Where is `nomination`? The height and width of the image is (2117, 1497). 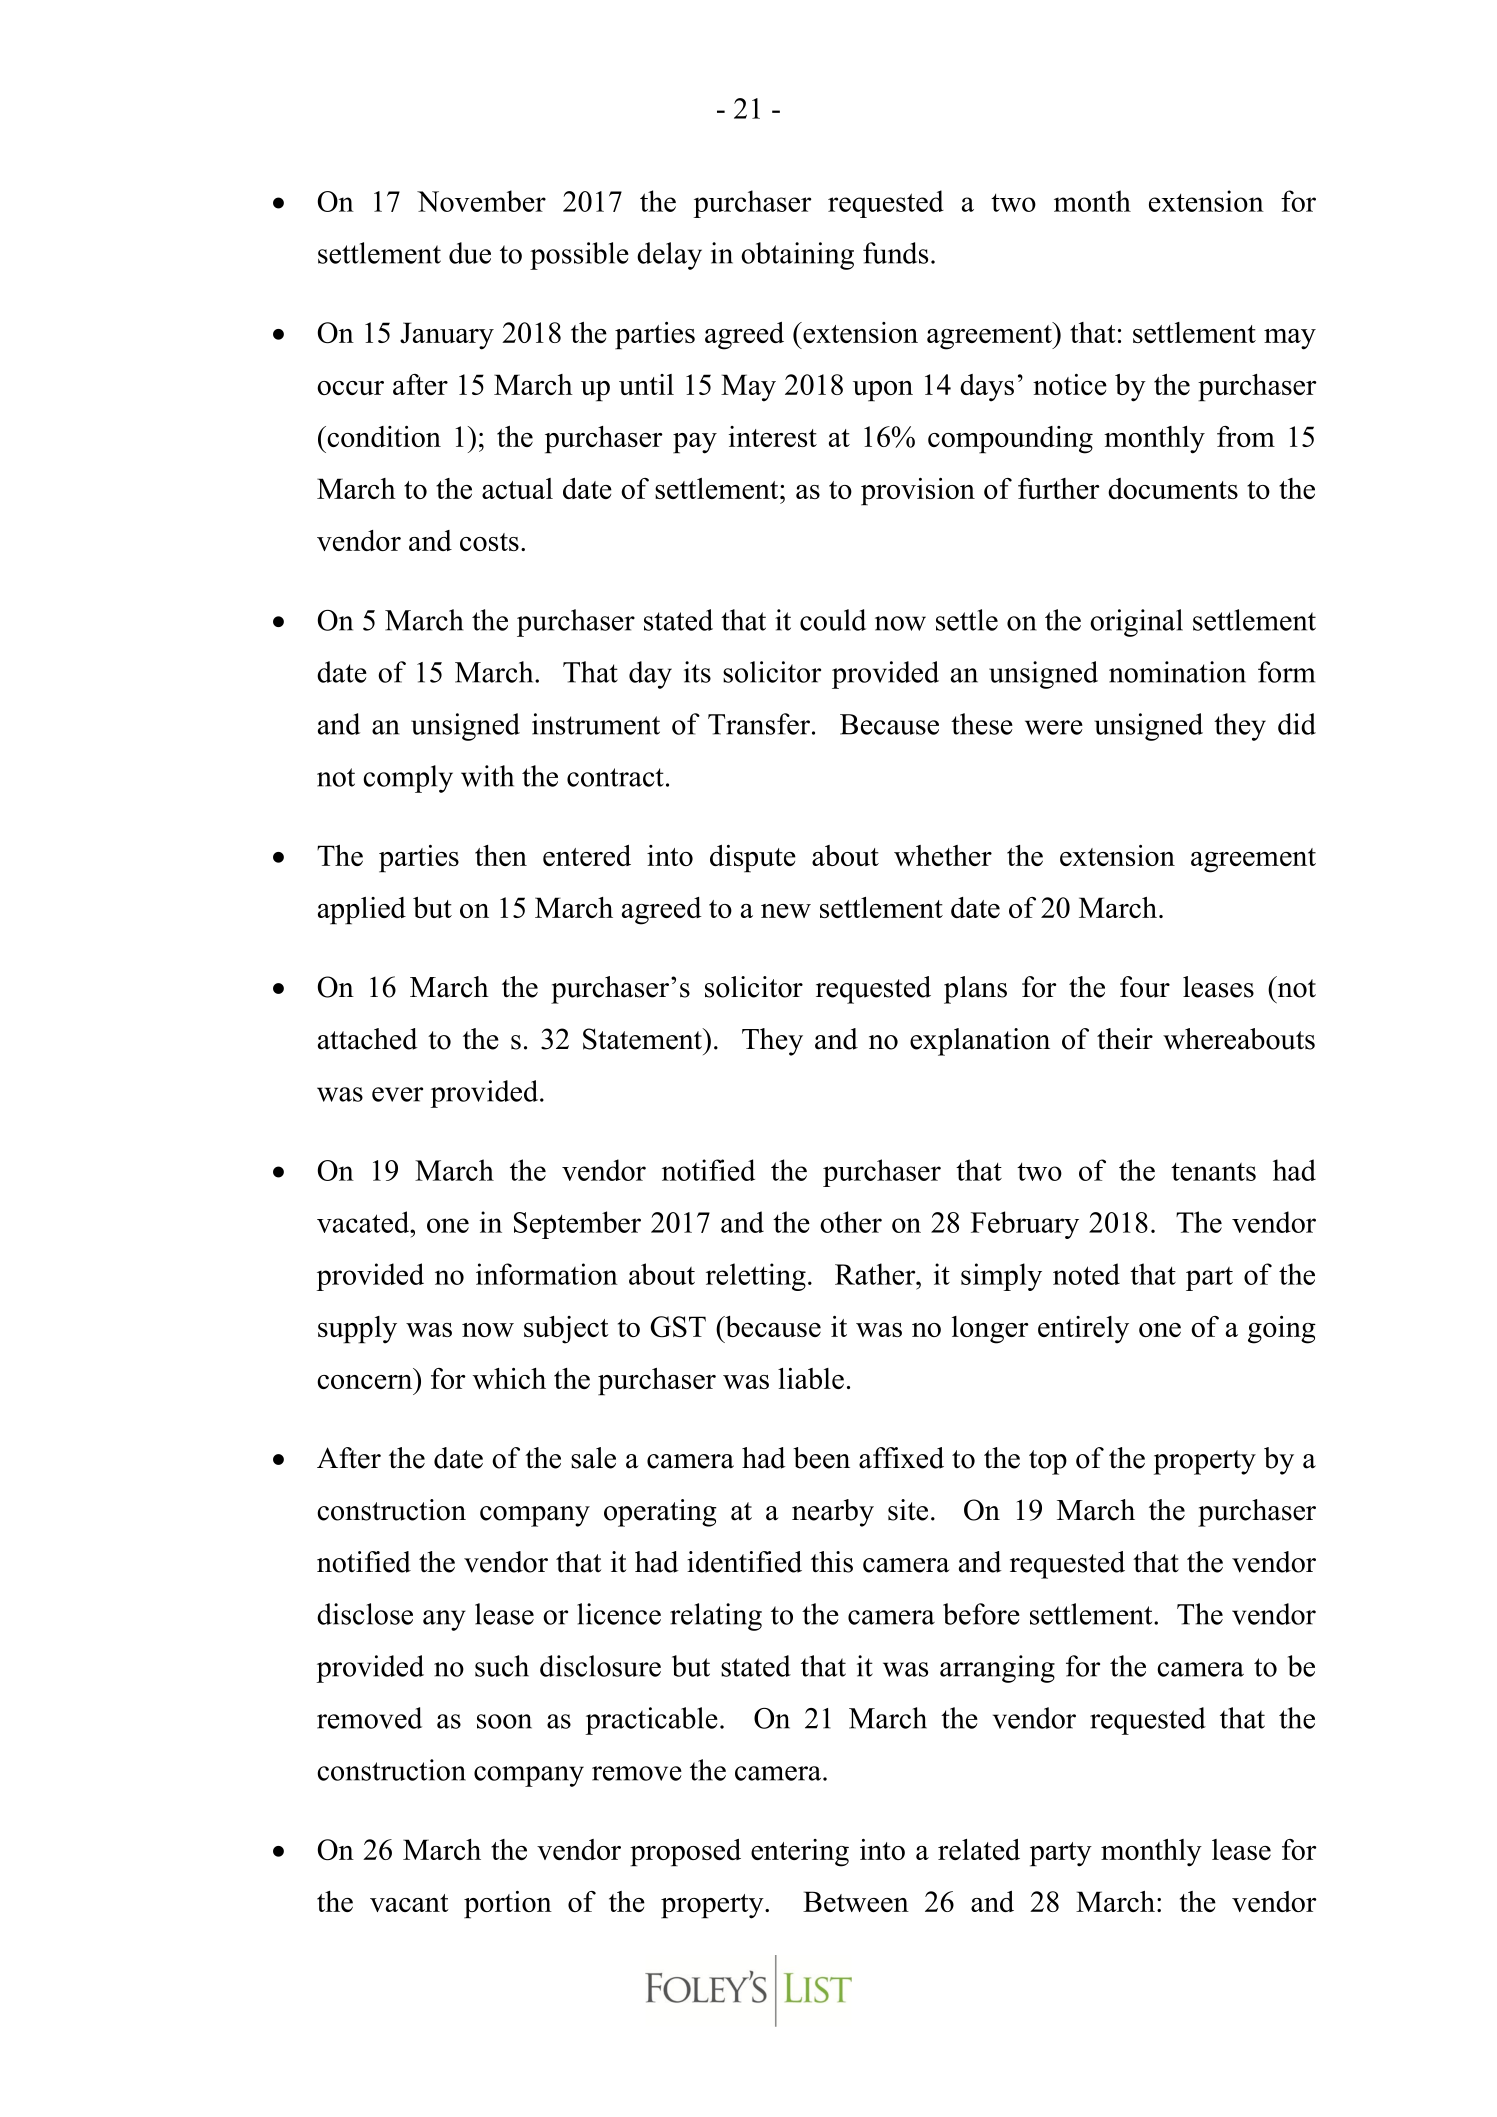 nomination is located at coordinates (1177, 672).
